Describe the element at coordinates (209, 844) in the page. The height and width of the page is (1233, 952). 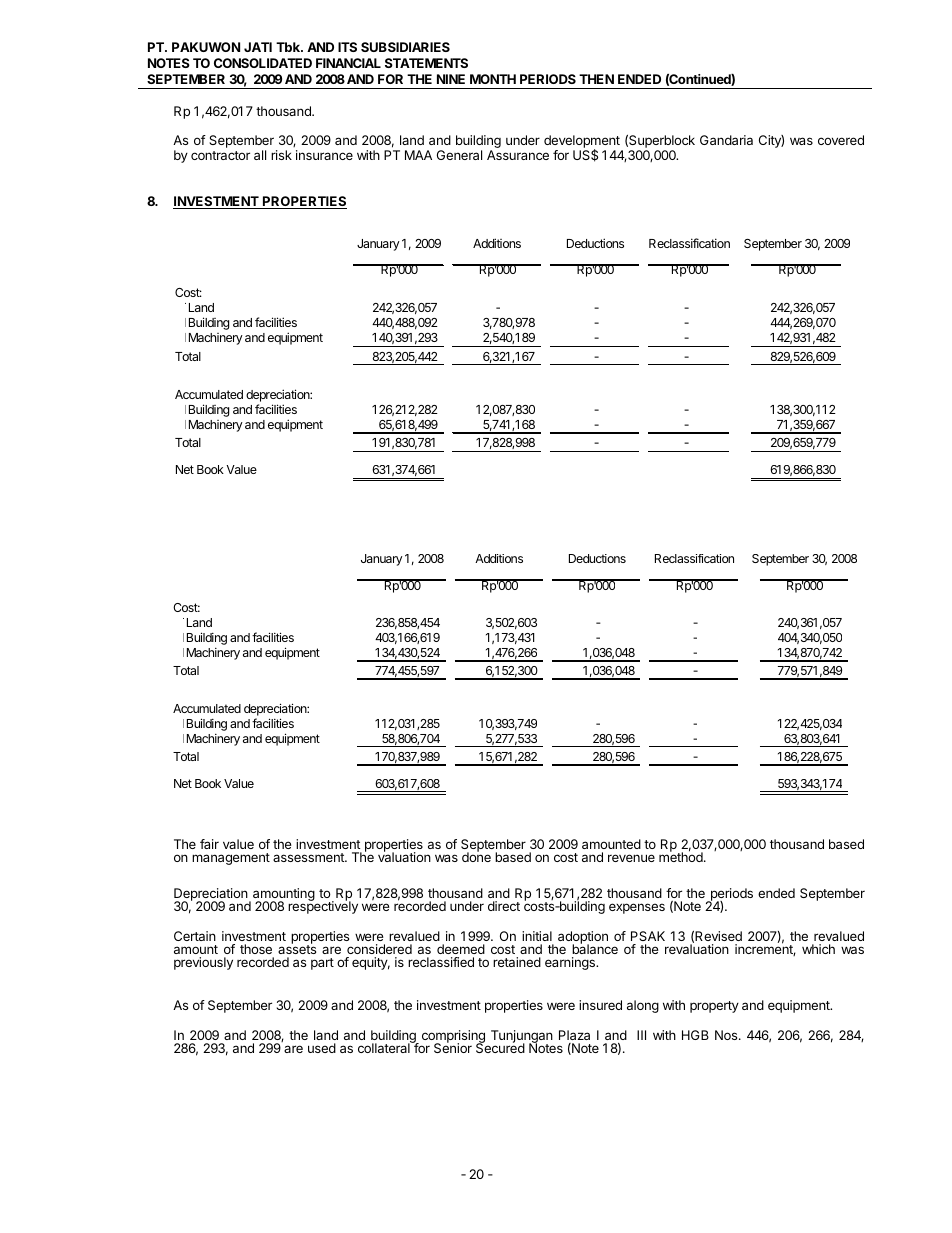
I see `fair` at that location.
